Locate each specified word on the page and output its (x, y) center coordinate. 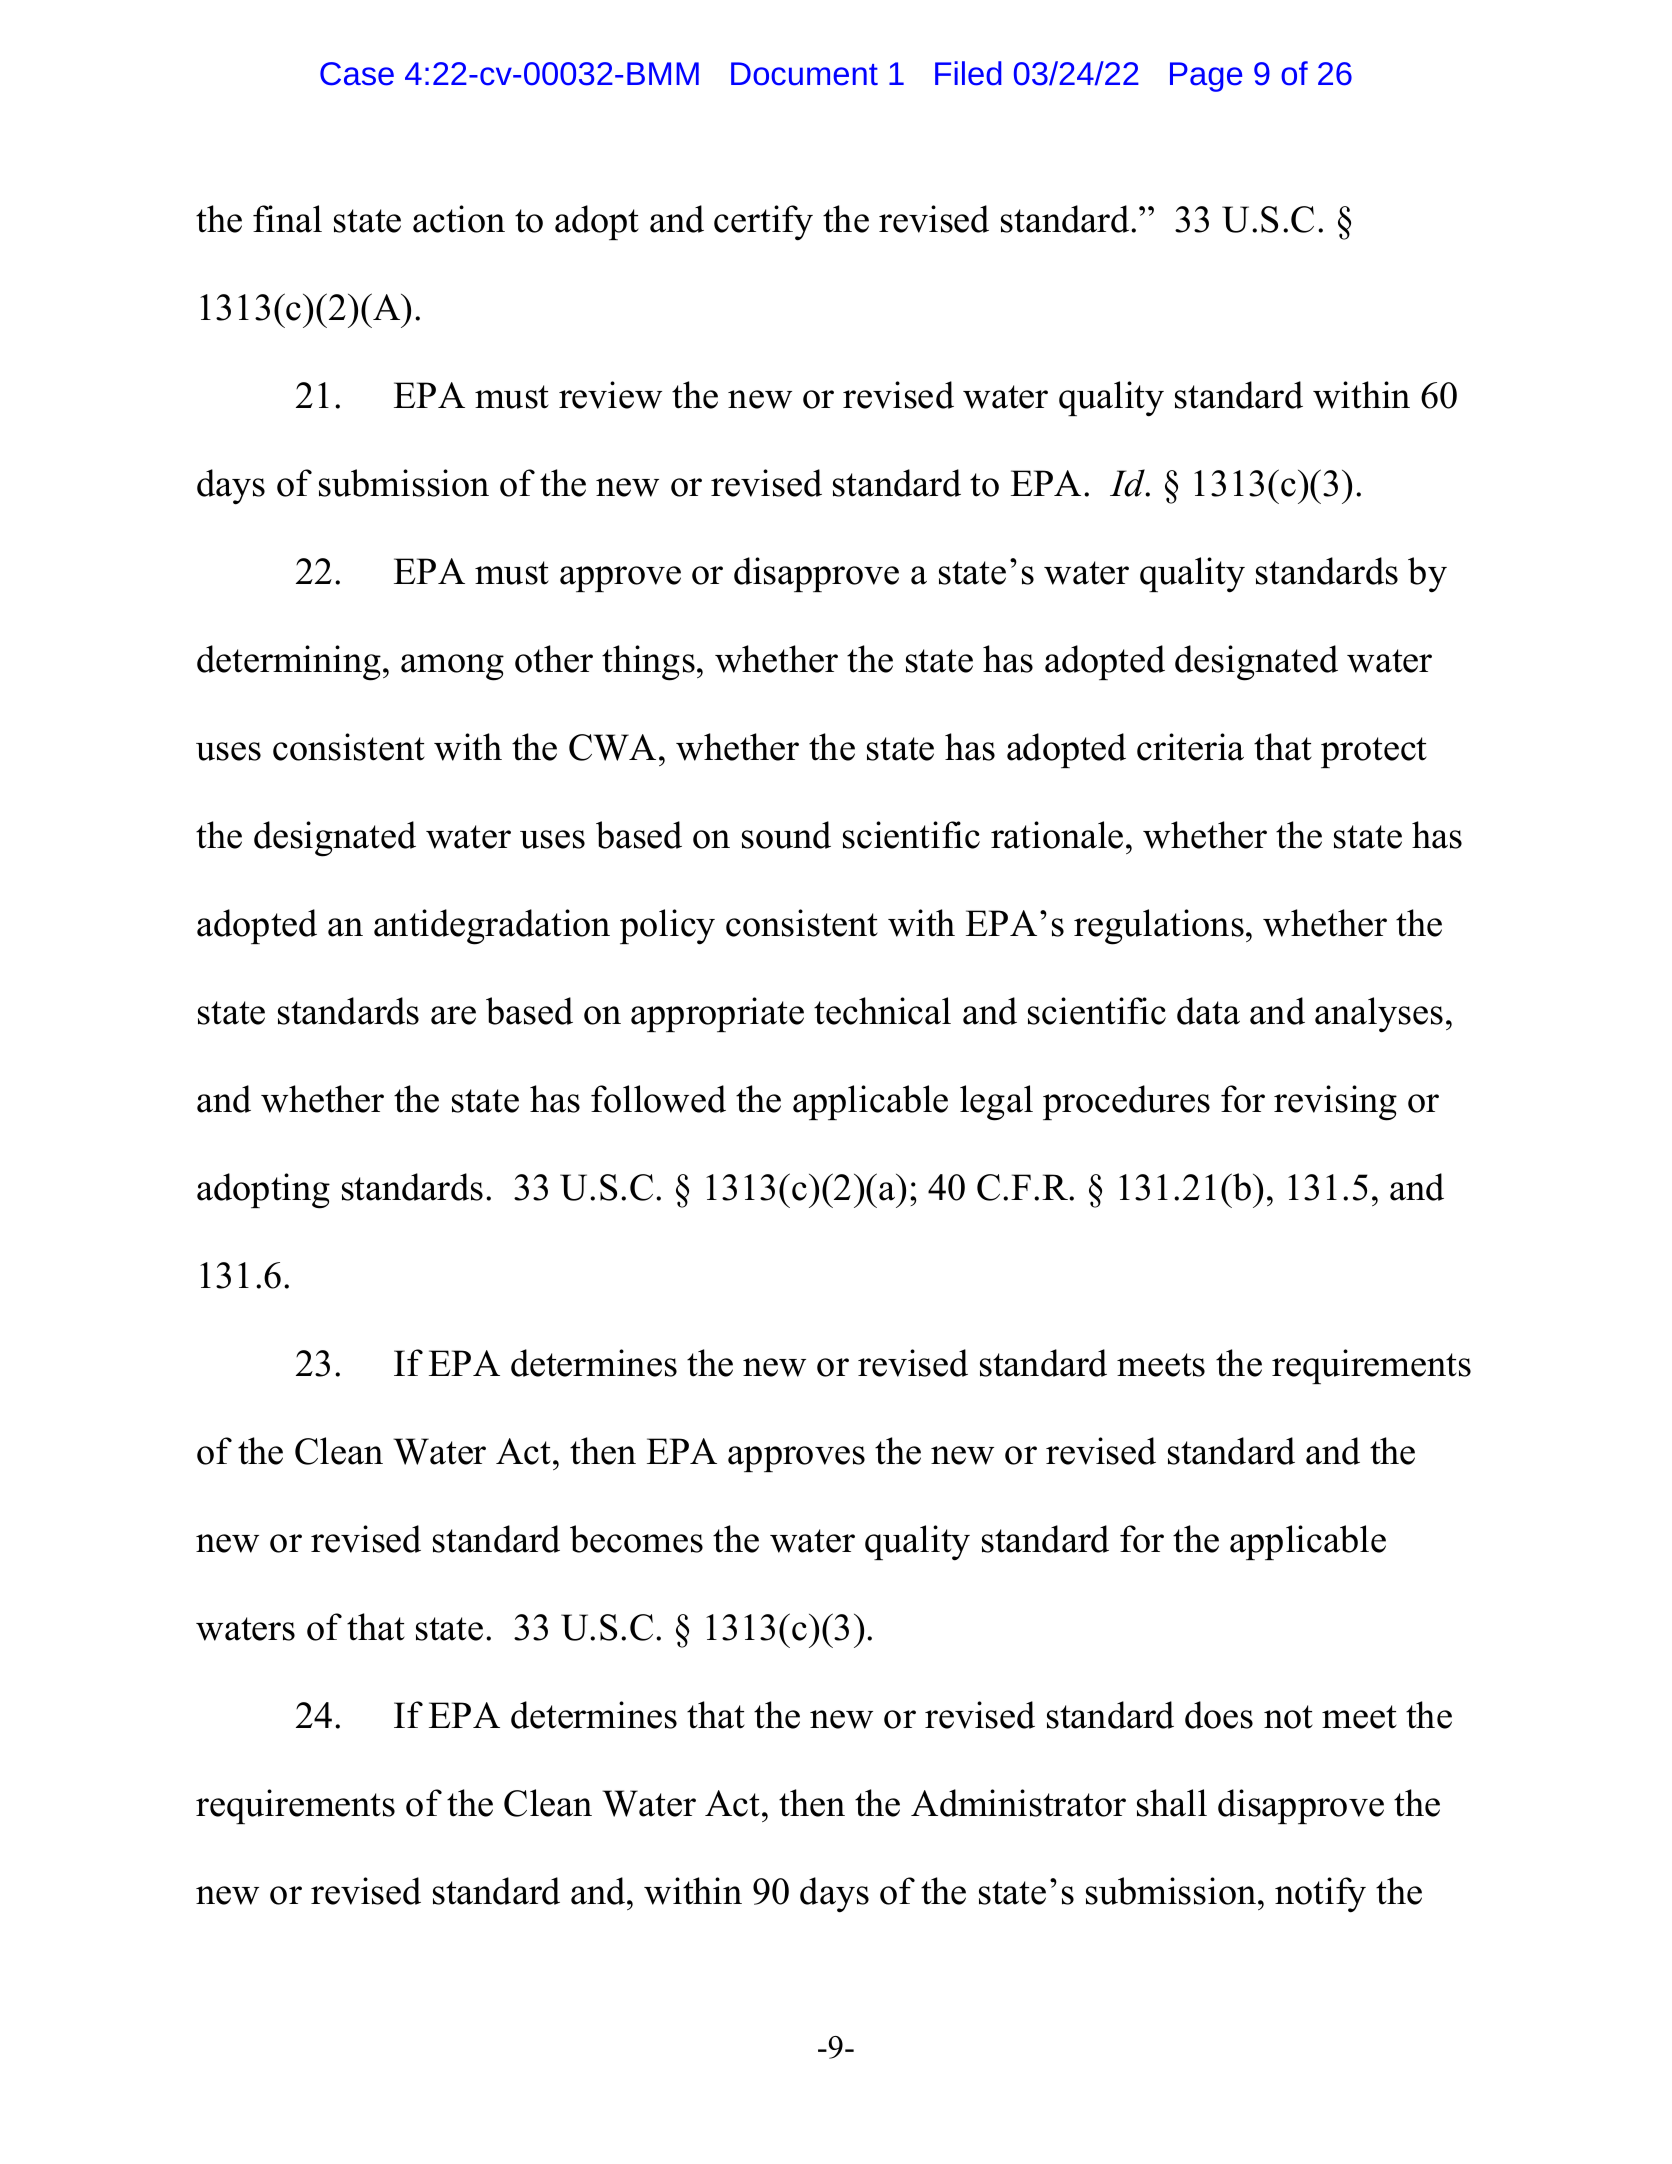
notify (1320, 1895)
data (1208, 1011)
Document (804, 74)
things (648, 663)
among (452, 667)
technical (882, 1011)
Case (357, 74)
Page (1206, 77)
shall (1172, 1803)
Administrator (1018, 1803)
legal (996, 1103)
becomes (636, 1539)
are (453, 1015)
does (1219, 1715)
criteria (1190, 747)
